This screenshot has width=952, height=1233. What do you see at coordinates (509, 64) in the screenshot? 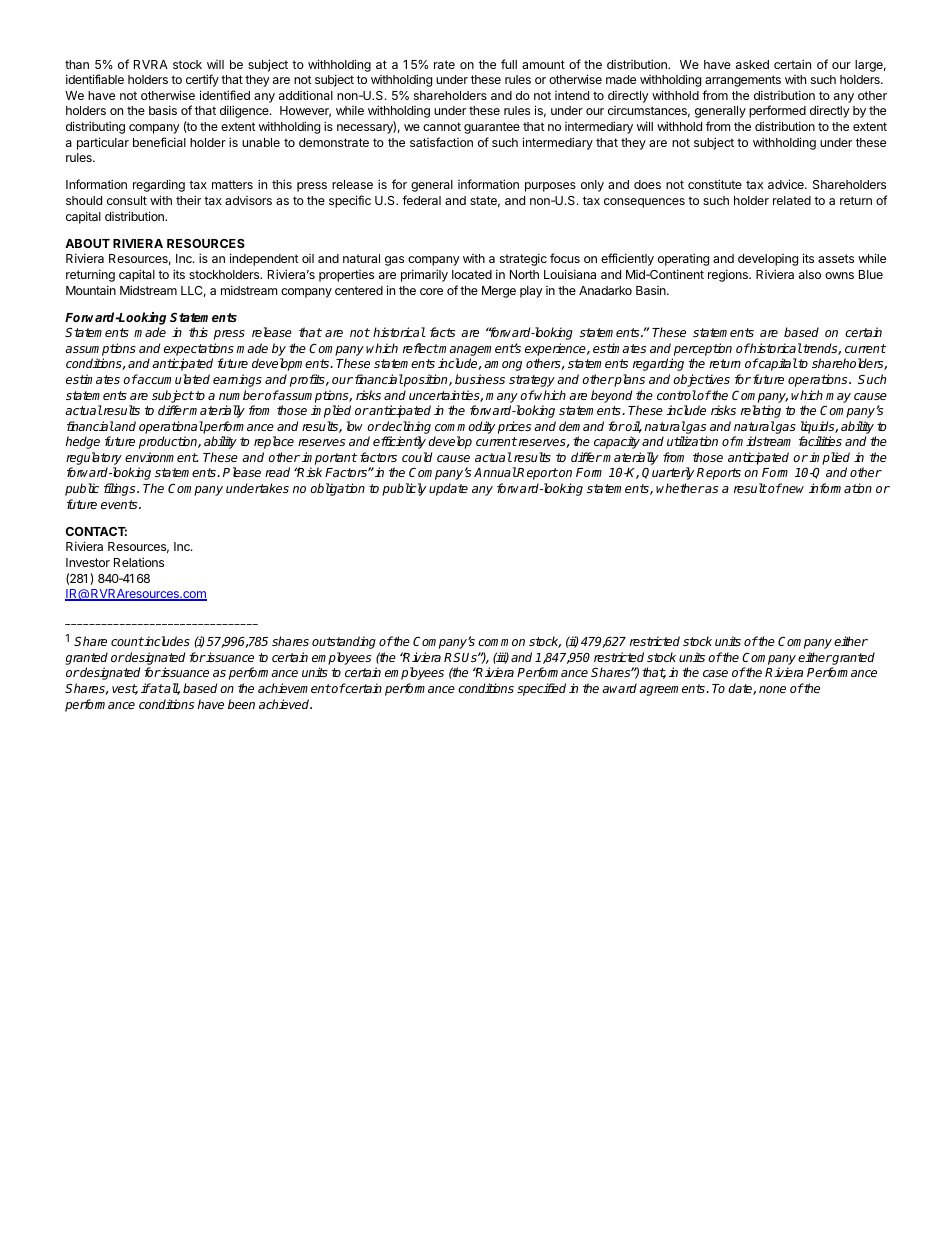
I see `full` at bounding box center [509, 64].
